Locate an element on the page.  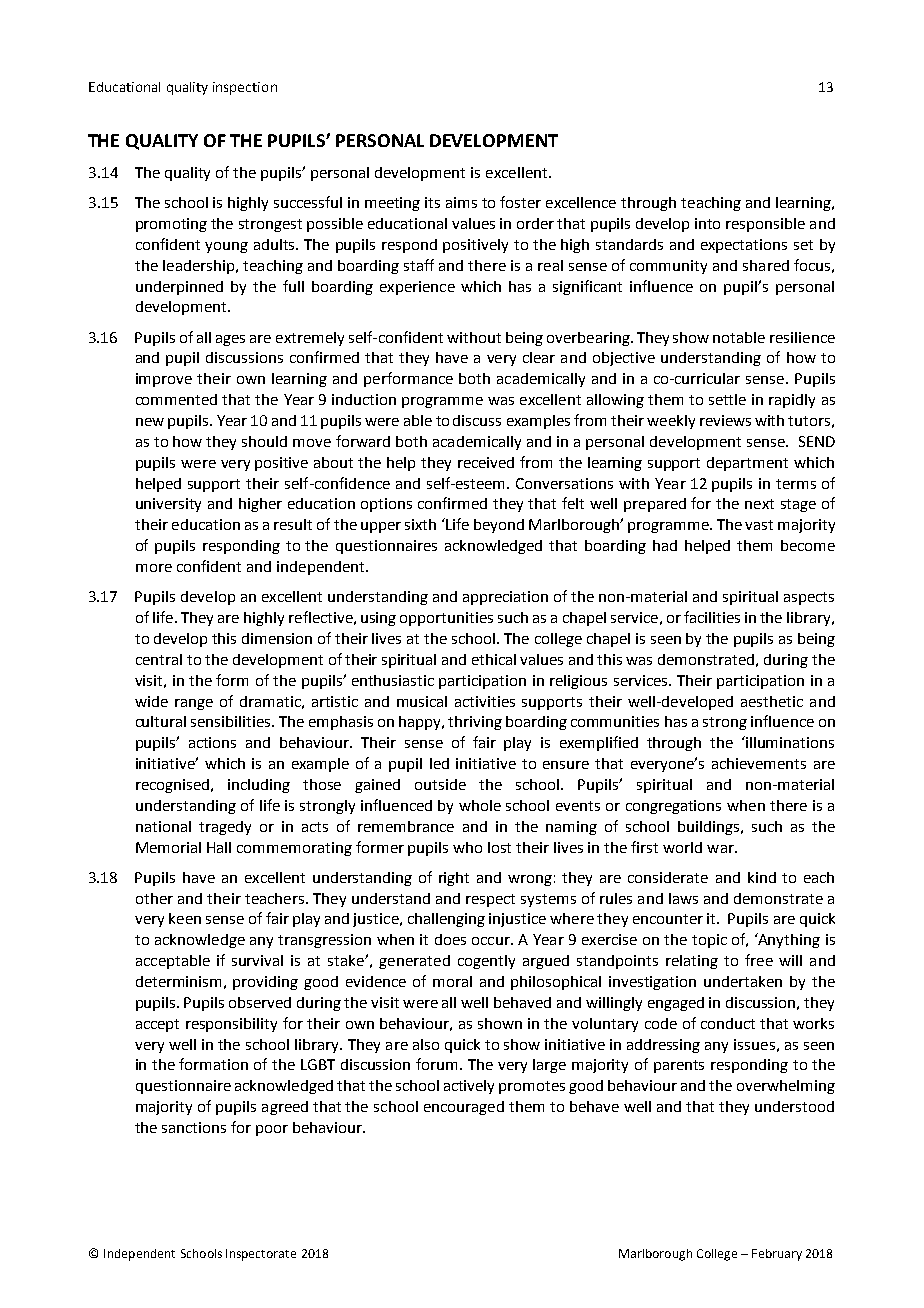
poor is located at coordinates (272, 1130).
